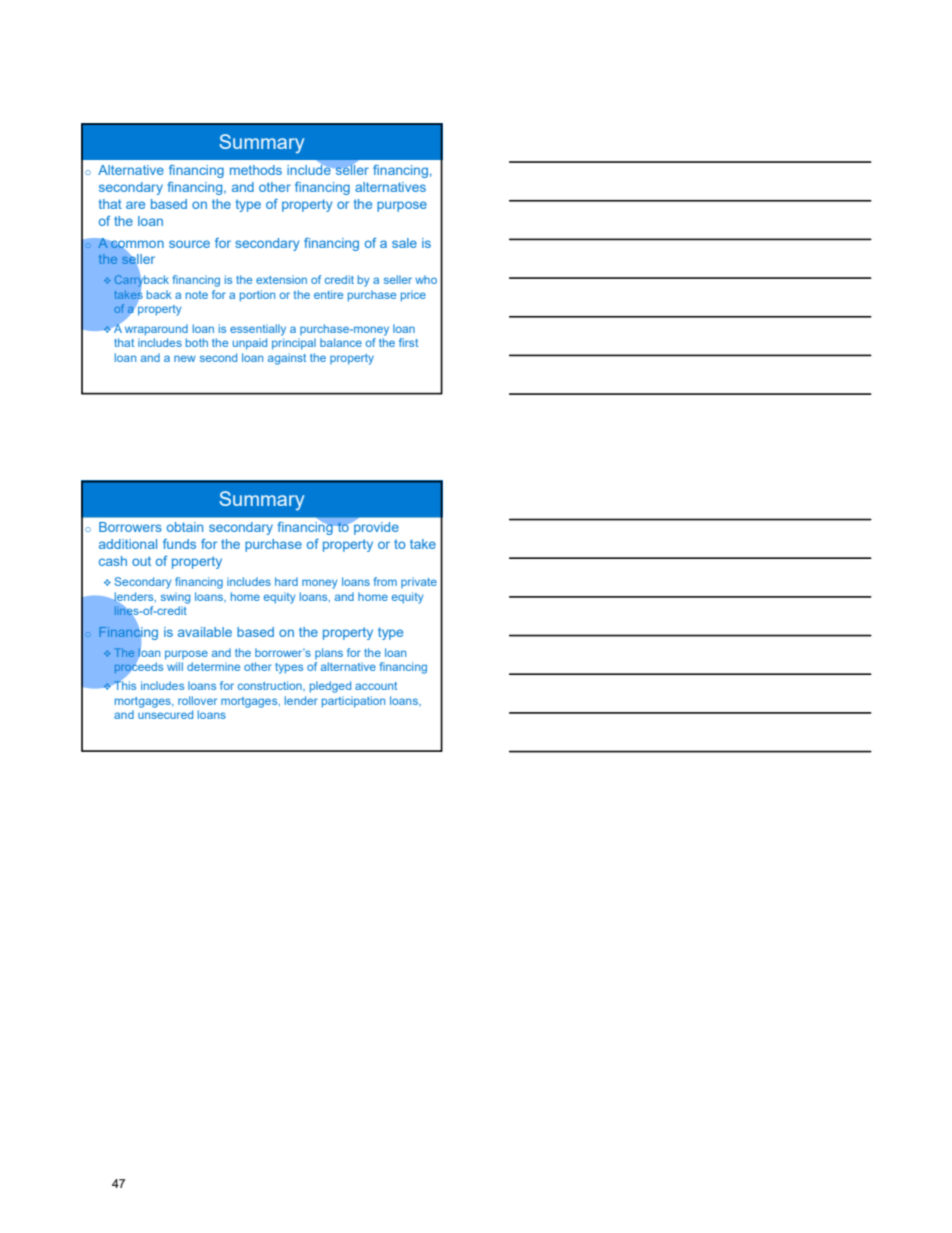 The height and width of the page is (1233, 952). I want to click on against, so click(287, 359).
